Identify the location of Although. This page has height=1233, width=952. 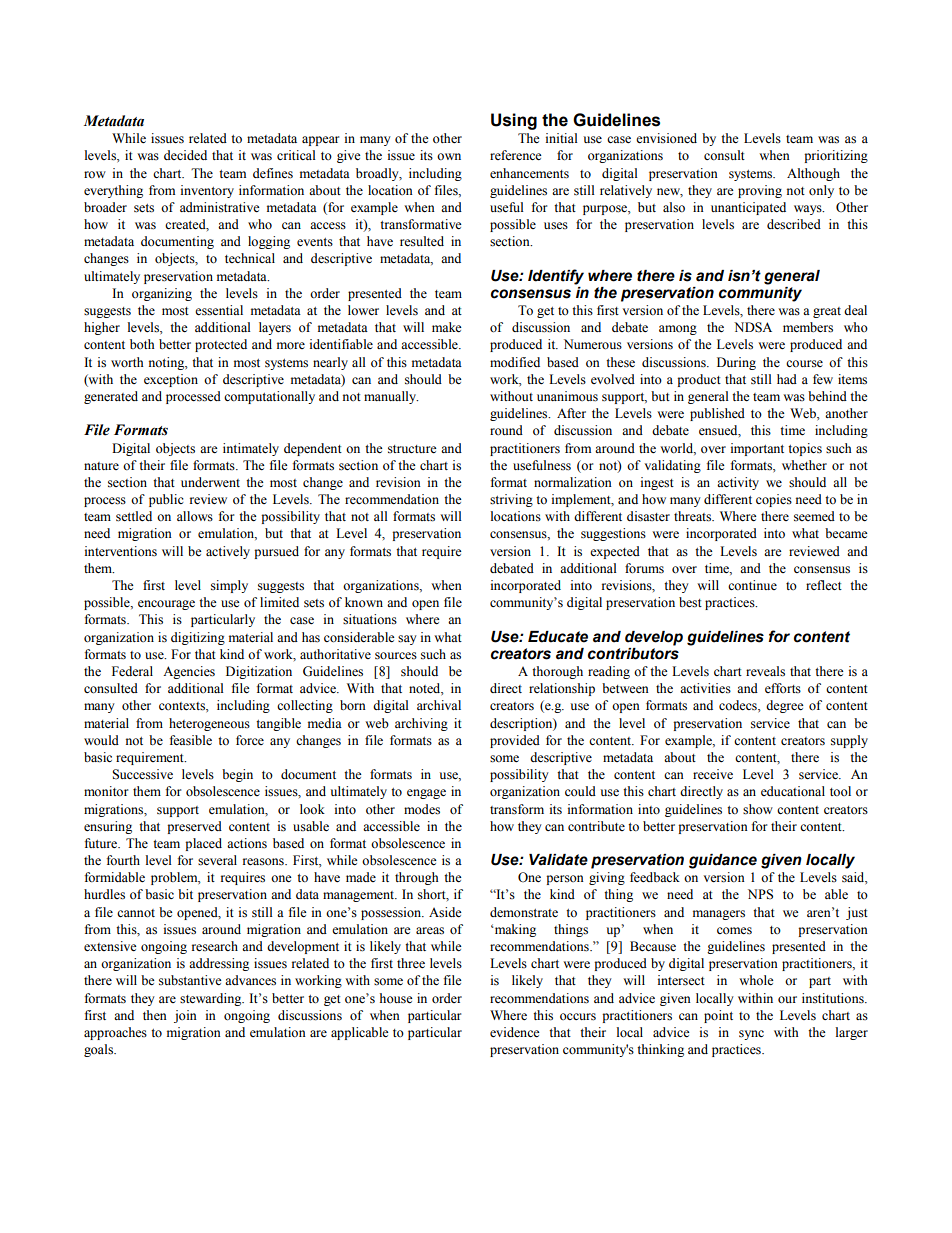
(813, 174).
